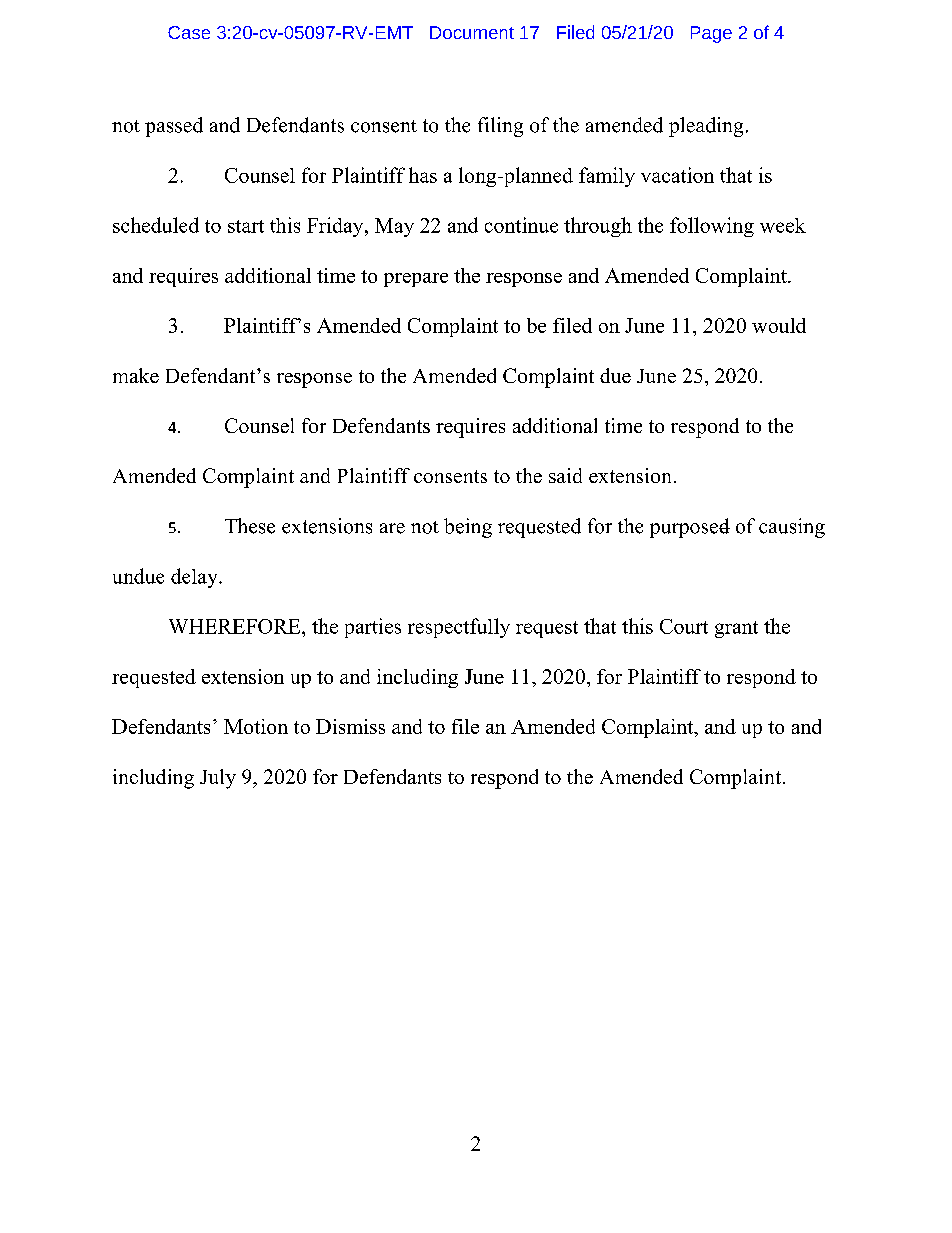  What do you see at coordinates (684, 626) in the screenshot?
I see `Court` at bounding box center [684, 626].
